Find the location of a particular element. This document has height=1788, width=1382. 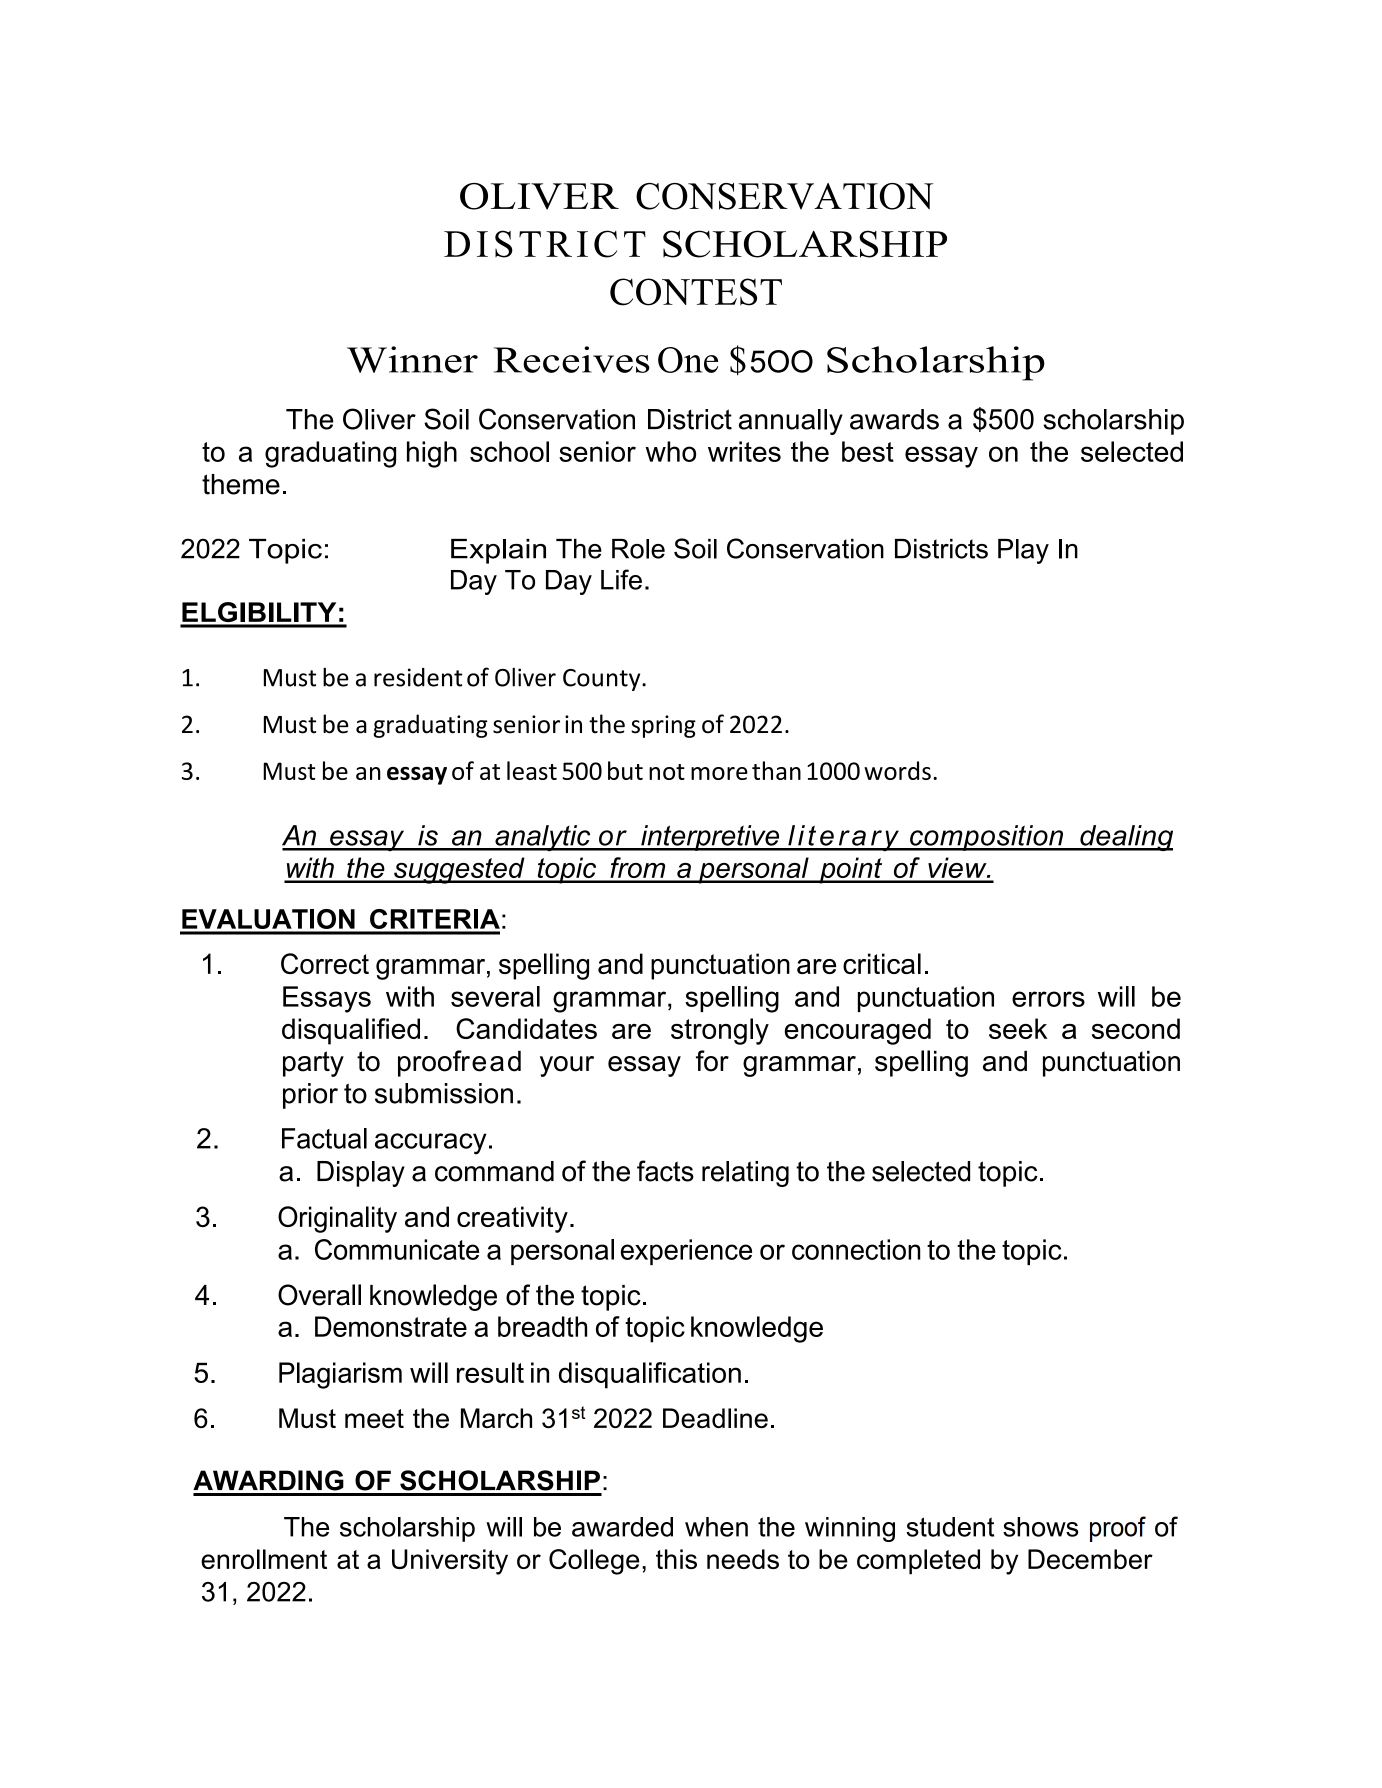

One is located at coordinates (688, 360).
